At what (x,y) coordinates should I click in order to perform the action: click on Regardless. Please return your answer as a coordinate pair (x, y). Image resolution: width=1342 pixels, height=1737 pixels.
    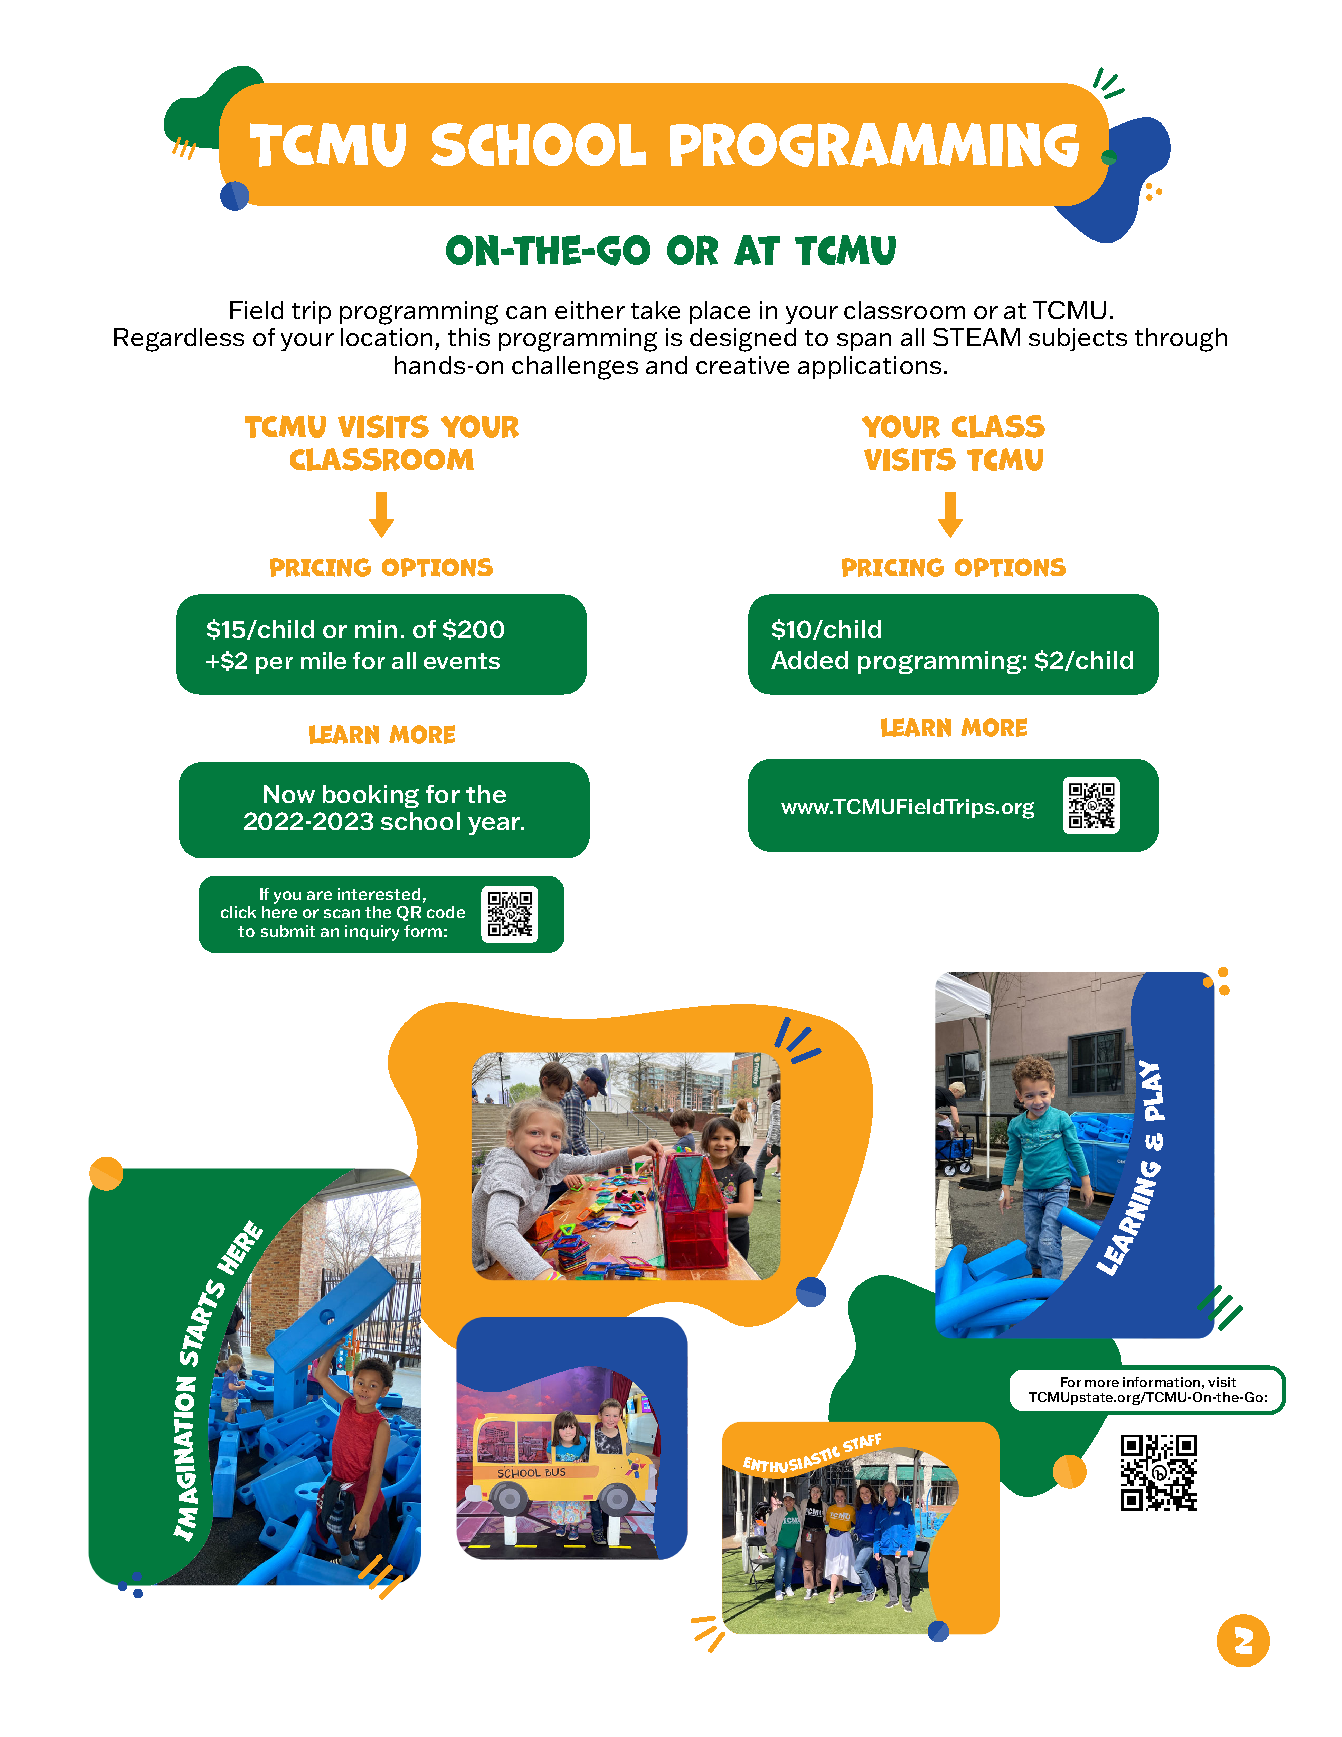
    Looking at the image, I should click on (179, 340).
